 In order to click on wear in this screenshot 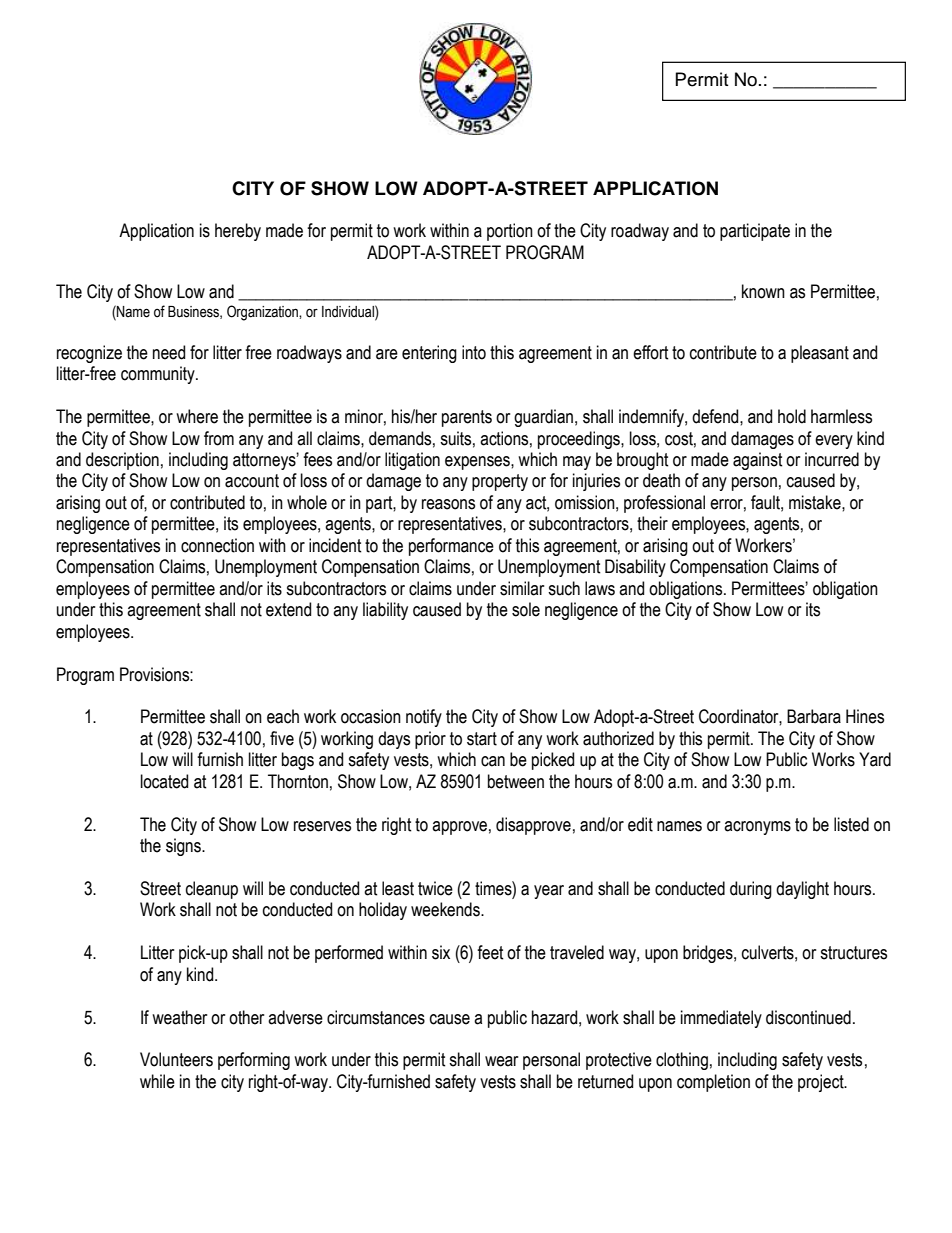, I will do `click(501, 1061)`.
